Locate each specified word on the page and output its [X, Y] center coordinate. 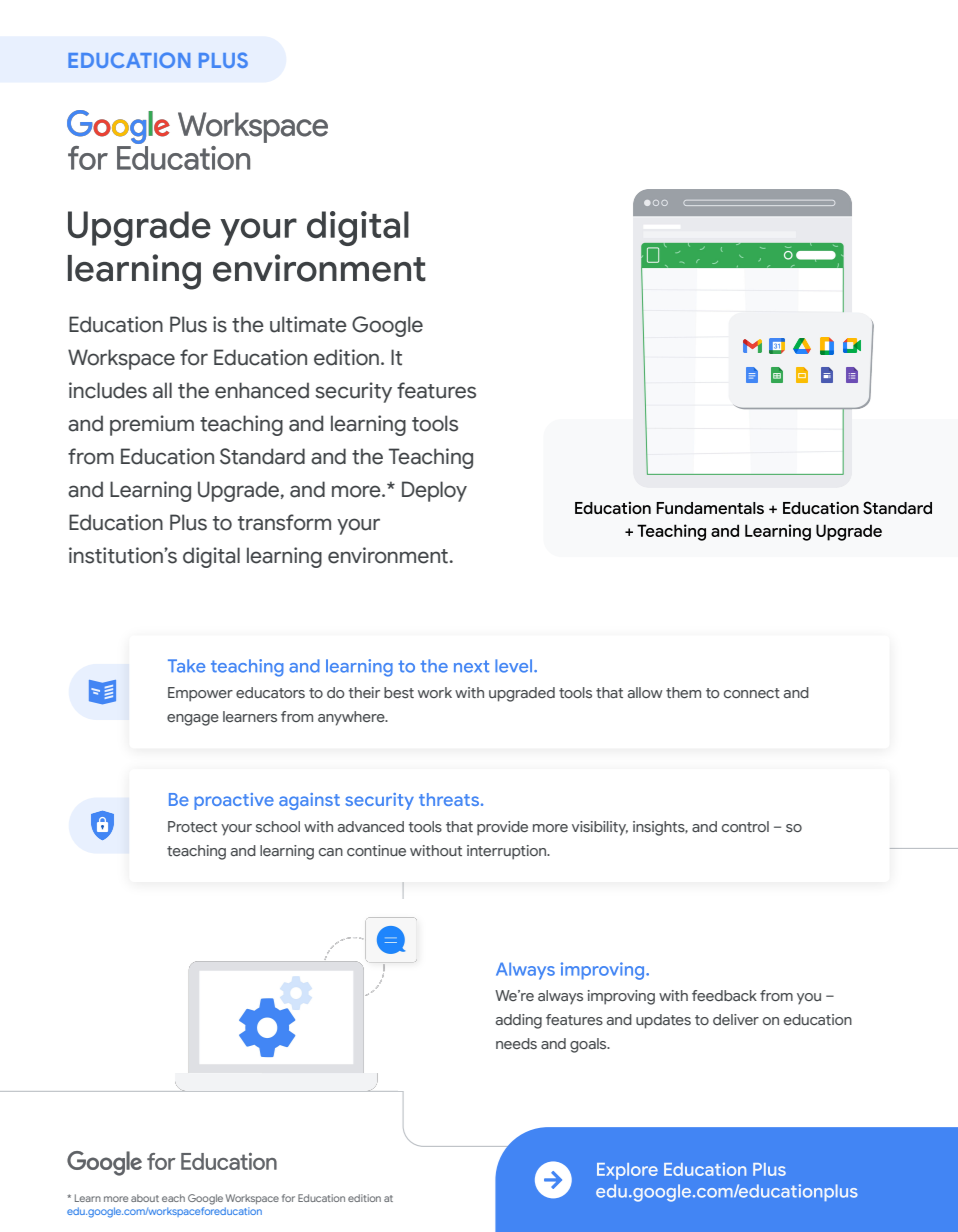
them [683, 692]
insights [660, 828]
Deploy [434, 491]
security [353, 392]
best [399, 692]
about [145, 1198]
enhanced [262, 390]
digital [211, 557]
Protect [192, 826]
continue [376, 850]
